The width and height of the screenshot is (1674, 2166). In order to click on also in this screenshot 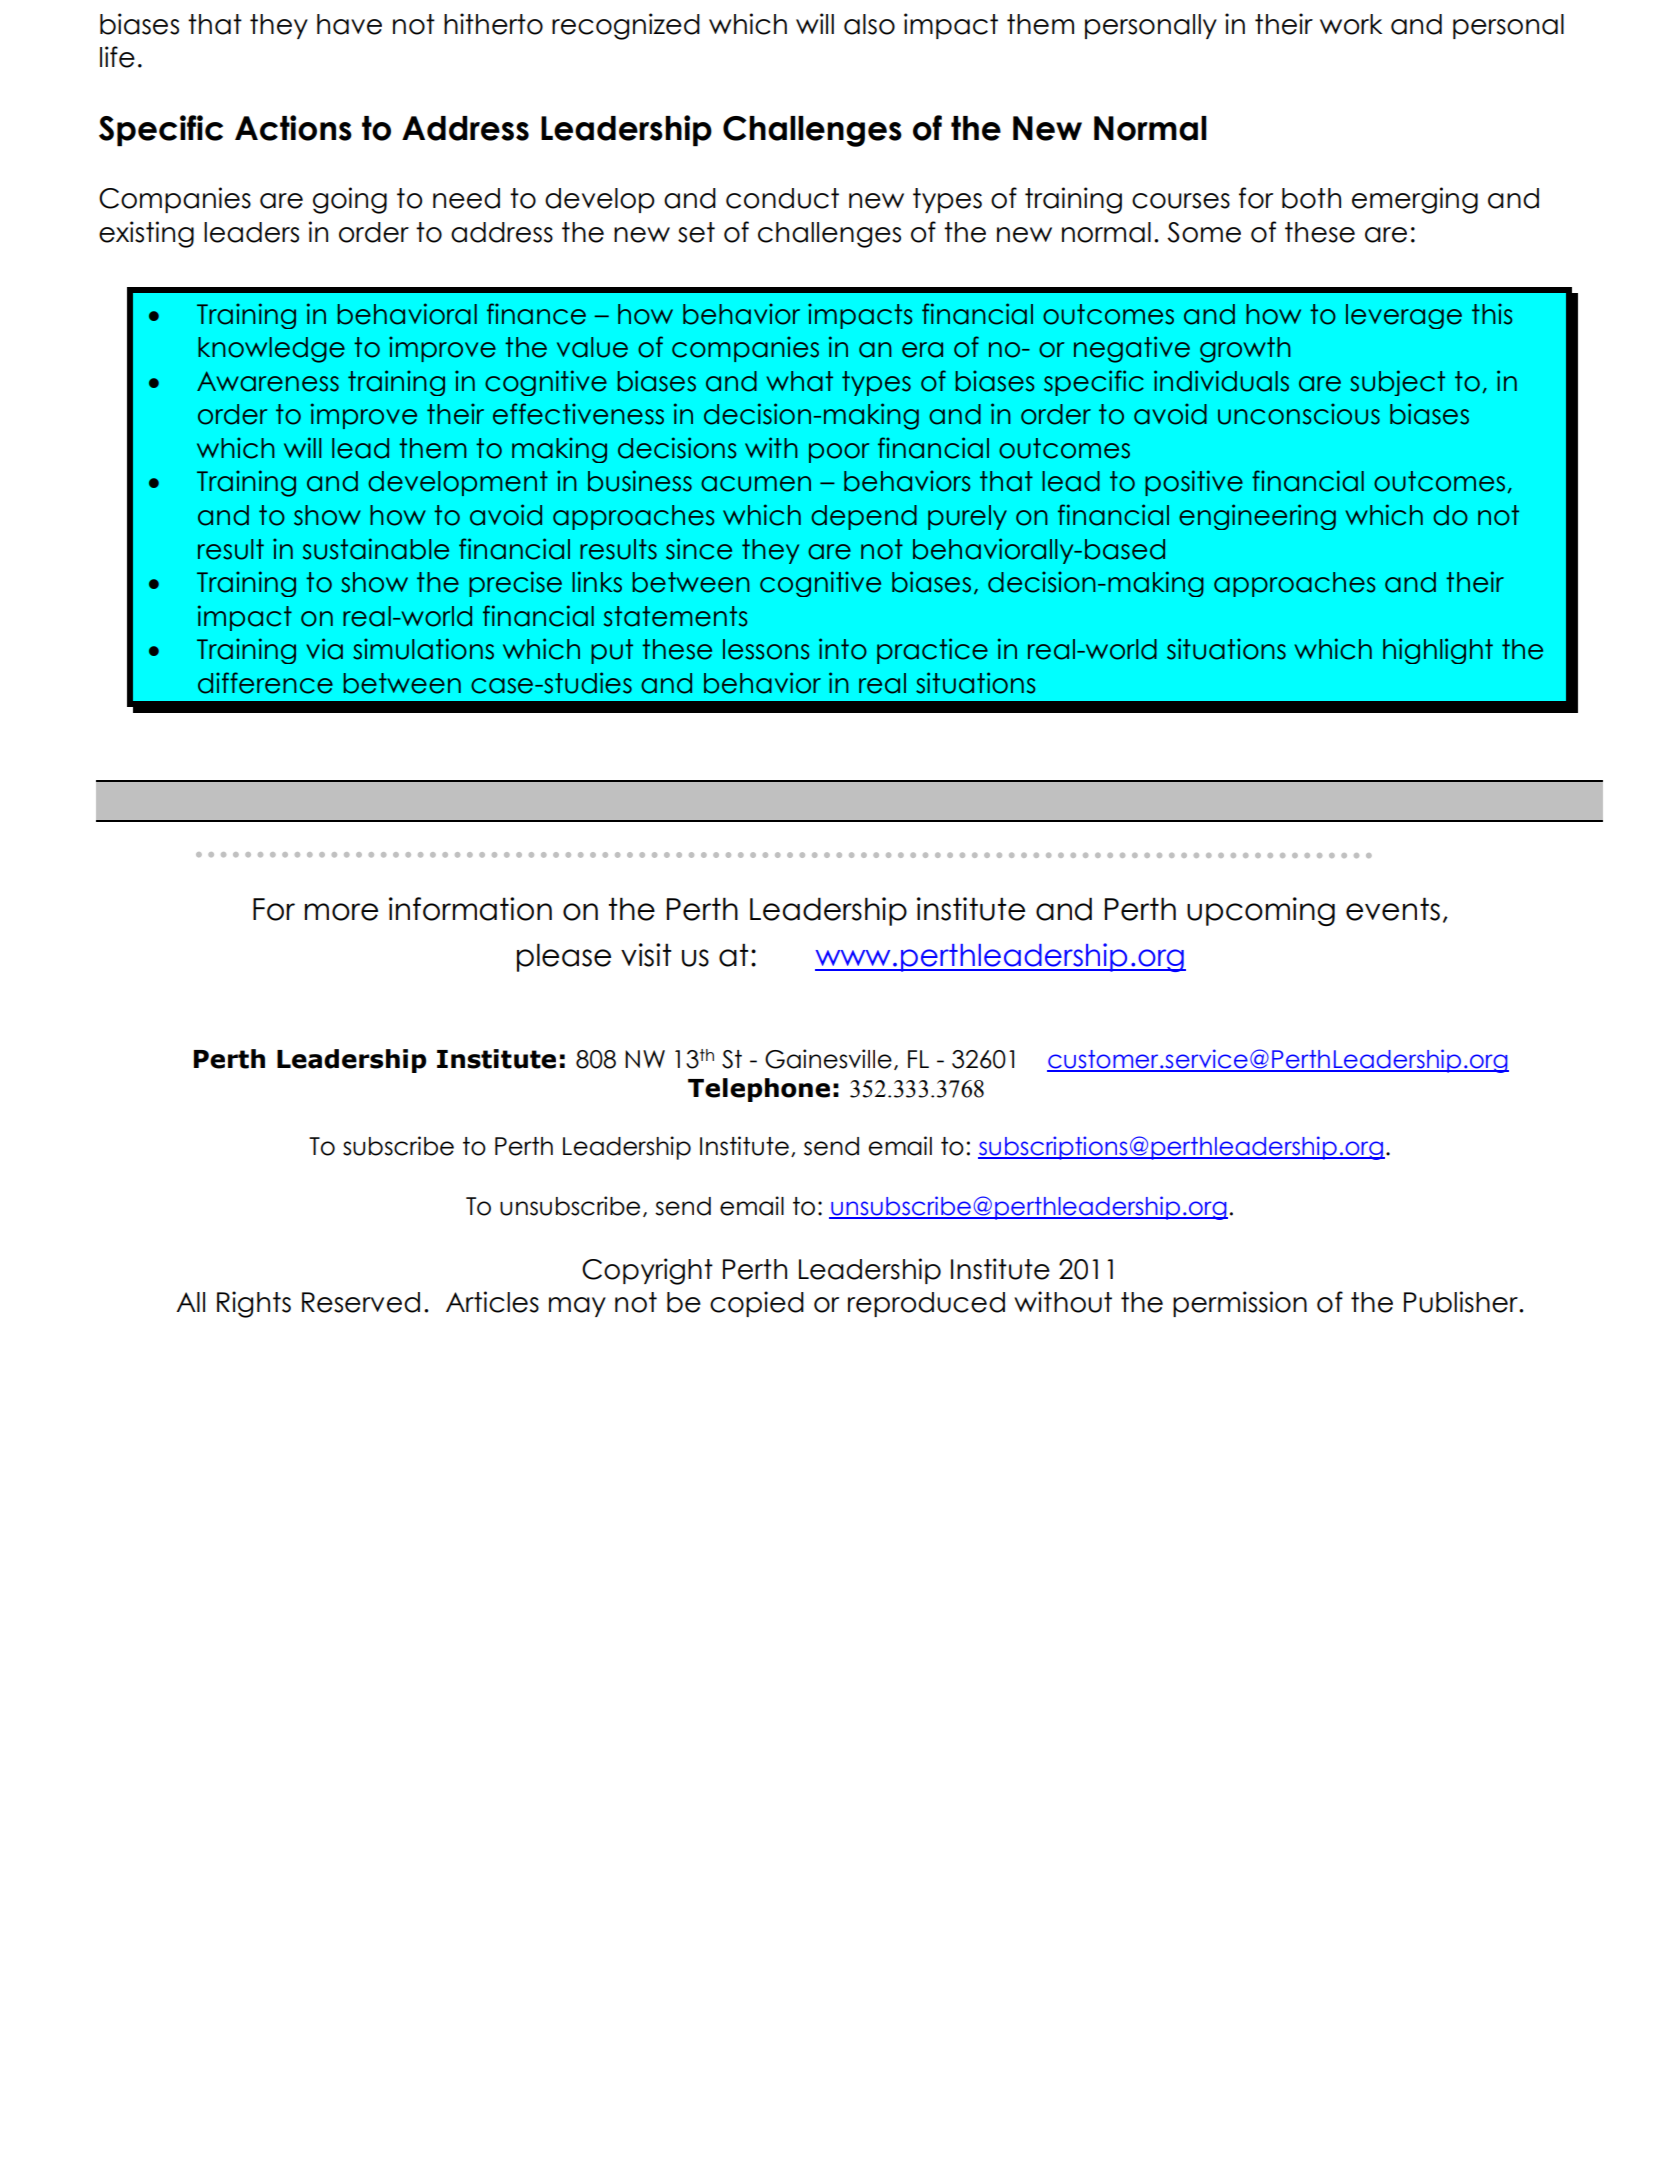, I will do `click(869, 24)`.
